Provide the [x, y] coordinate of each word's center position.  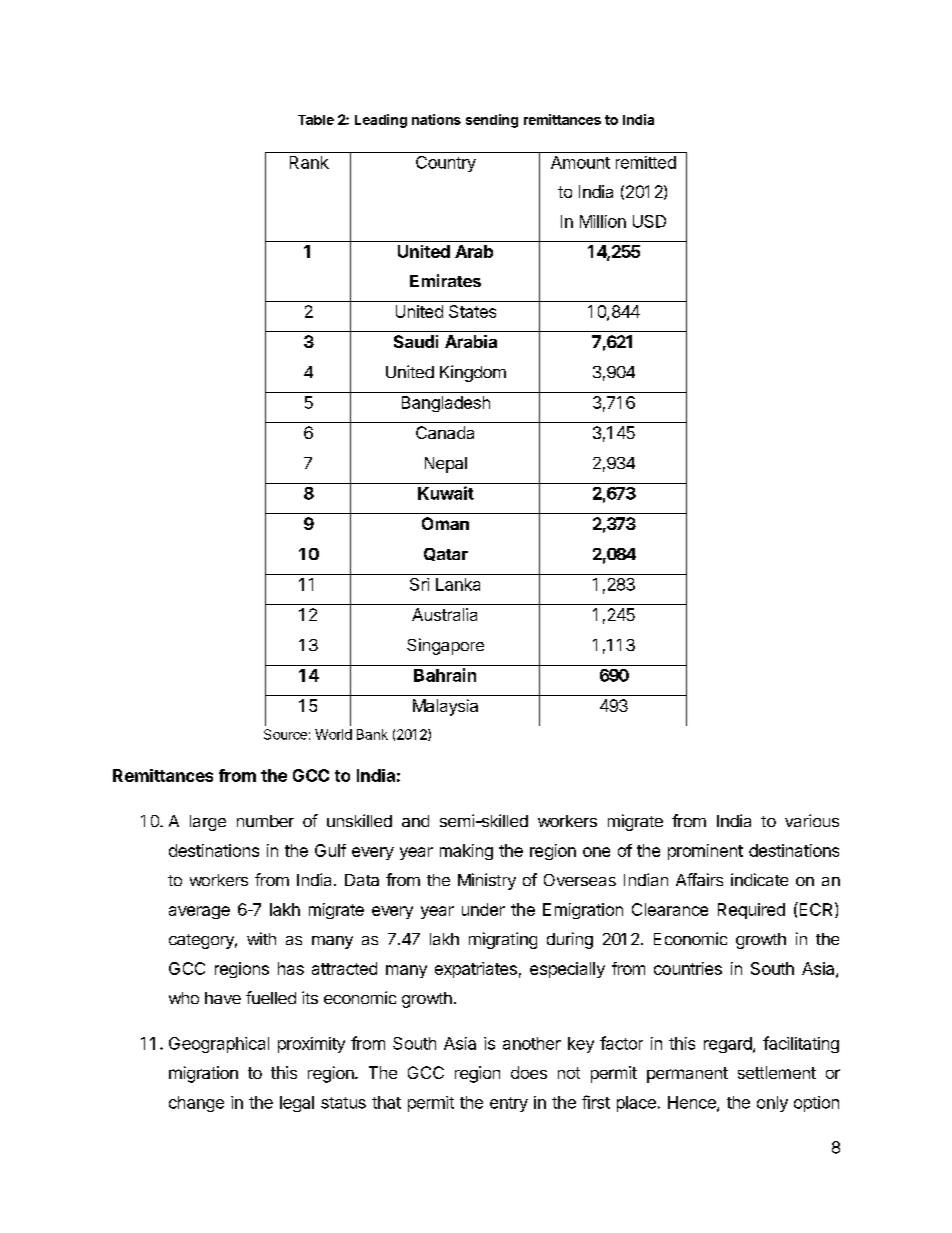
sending [492, 121]
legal [297, 1104]
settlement [777, 1072]
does [529, 1072]
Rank [309, 162]
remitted [646, 162]
